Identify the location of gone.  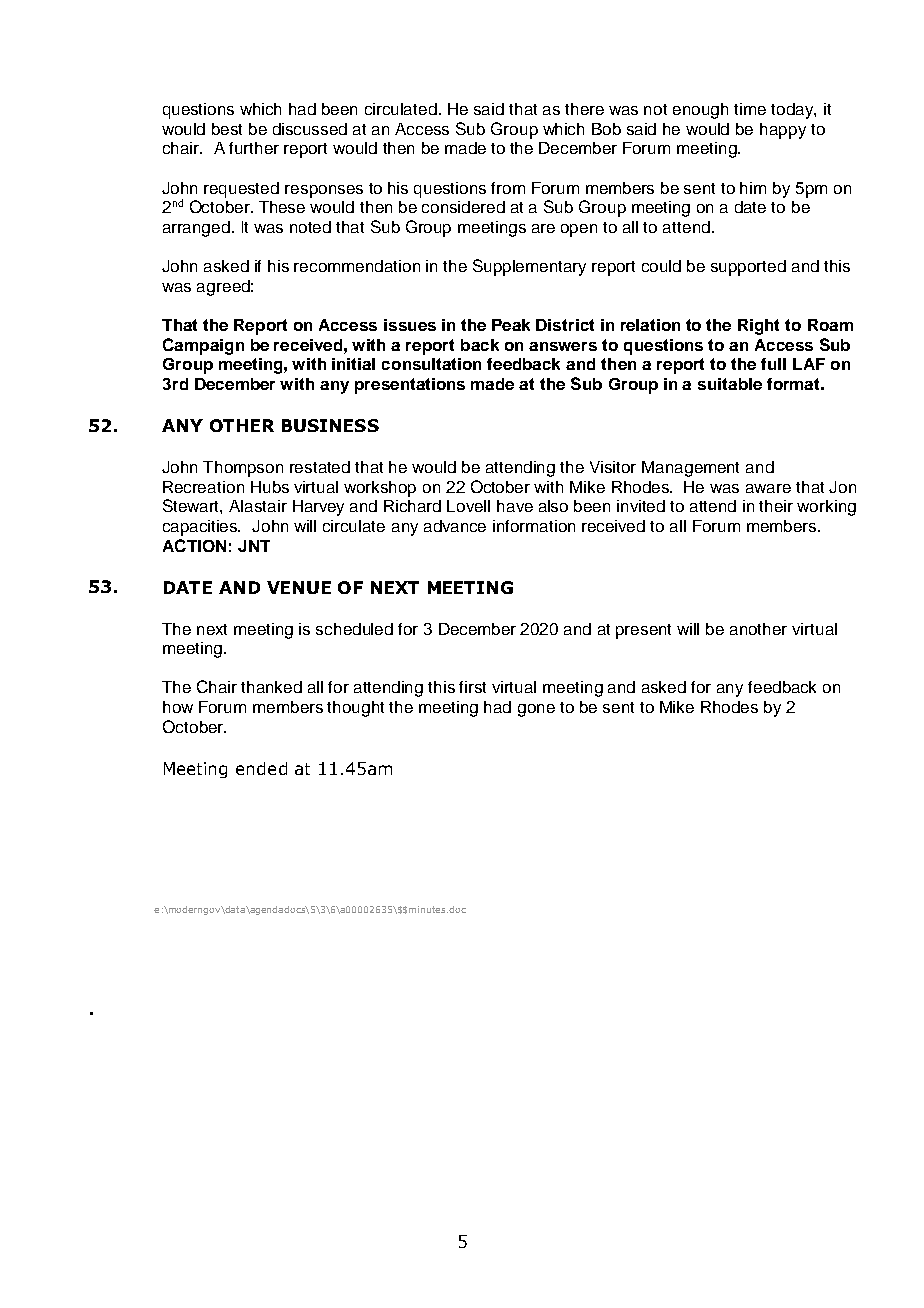
(536, 710).
